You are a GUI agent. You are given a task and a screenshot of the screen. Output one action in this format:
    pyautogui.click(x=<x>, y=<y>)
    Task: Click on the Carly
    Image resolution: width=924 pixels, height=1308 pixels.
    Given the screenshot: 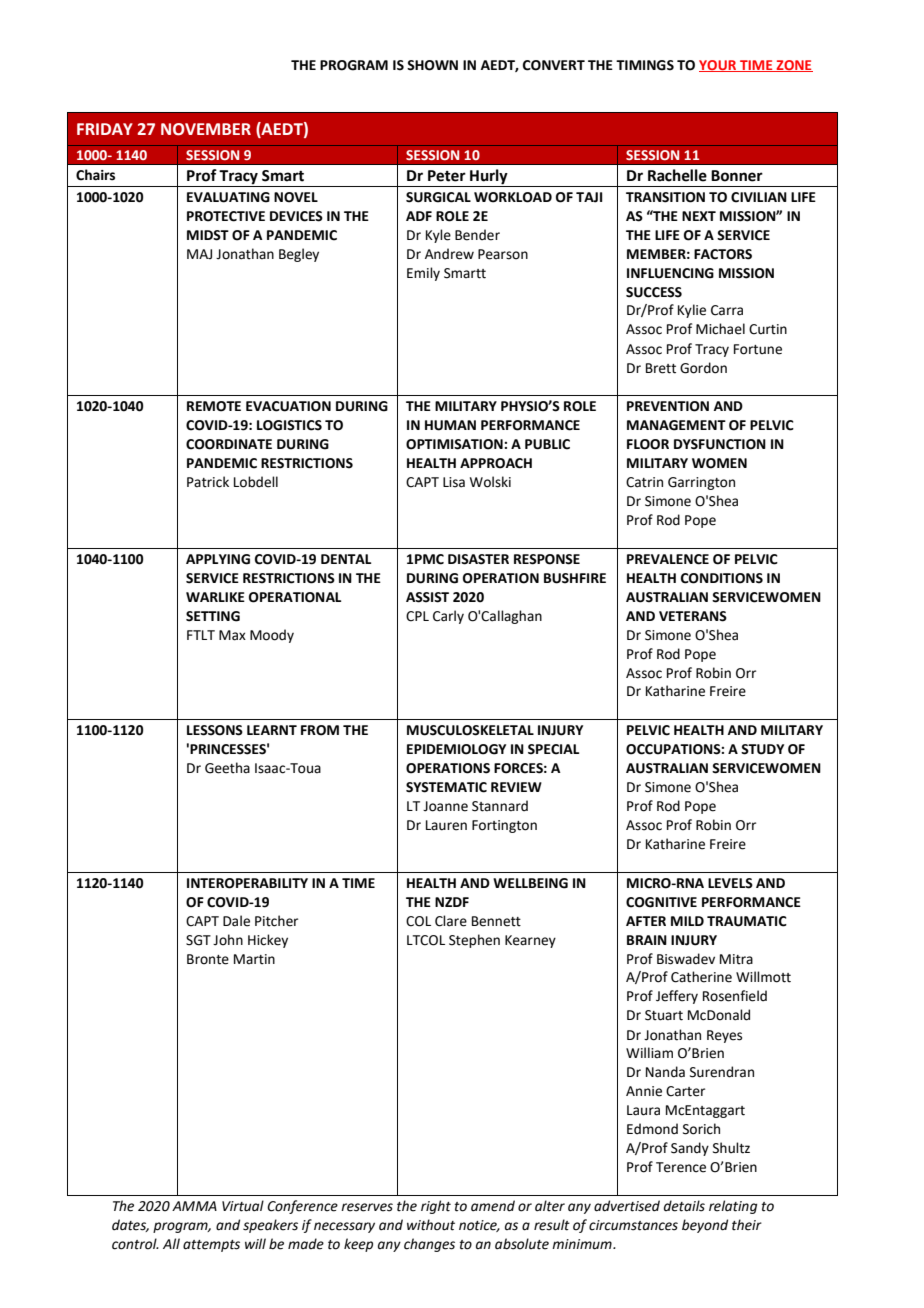 What is the action you would take?
    pyautogui.click(x=448, y=617)
